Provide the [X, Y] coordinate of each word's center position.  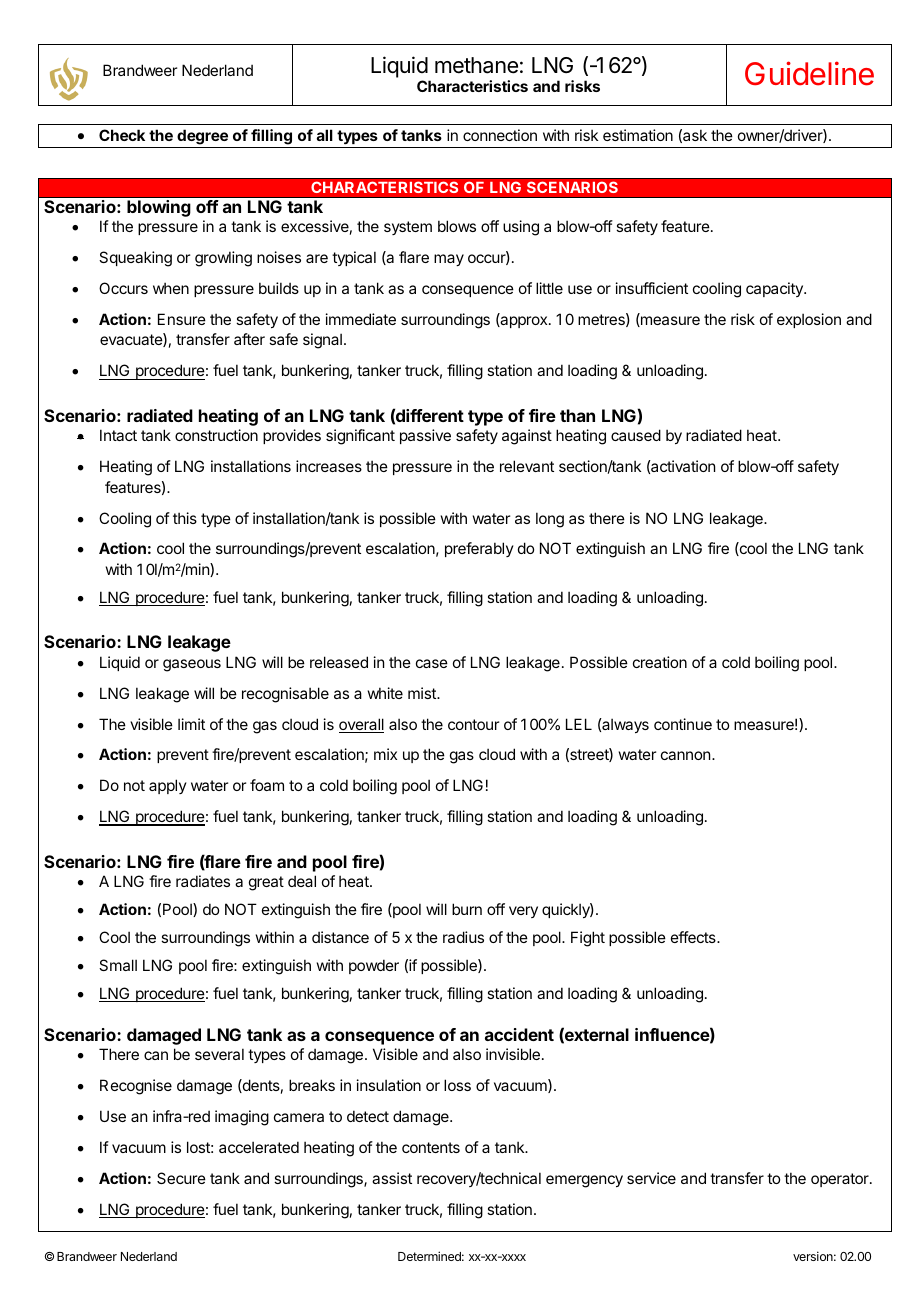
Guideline [809, 73]
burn [467, 909]
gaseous [192, 665]
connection [500, 135]
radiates [203, 881]
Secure [181, 1178]
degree [202, 137]
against [527, 437]
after [249, 339]
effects [694, 937]
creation [660, 662]
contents [431, 1147]
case [432, 663]
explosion [809, 320]
